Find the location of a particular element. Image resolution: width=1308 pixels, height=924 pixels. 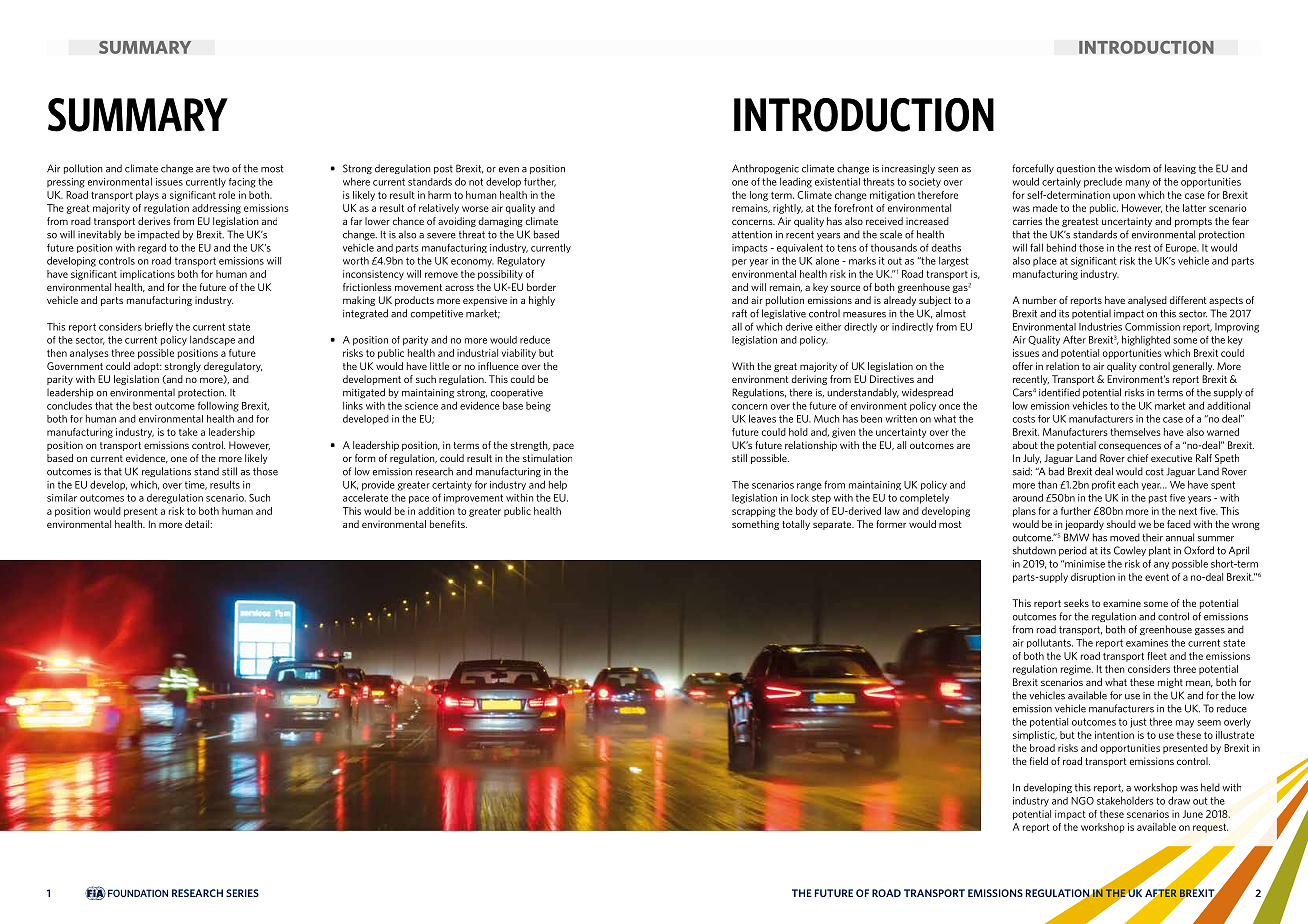

pollutants is located at coordinates (1050, 643).
